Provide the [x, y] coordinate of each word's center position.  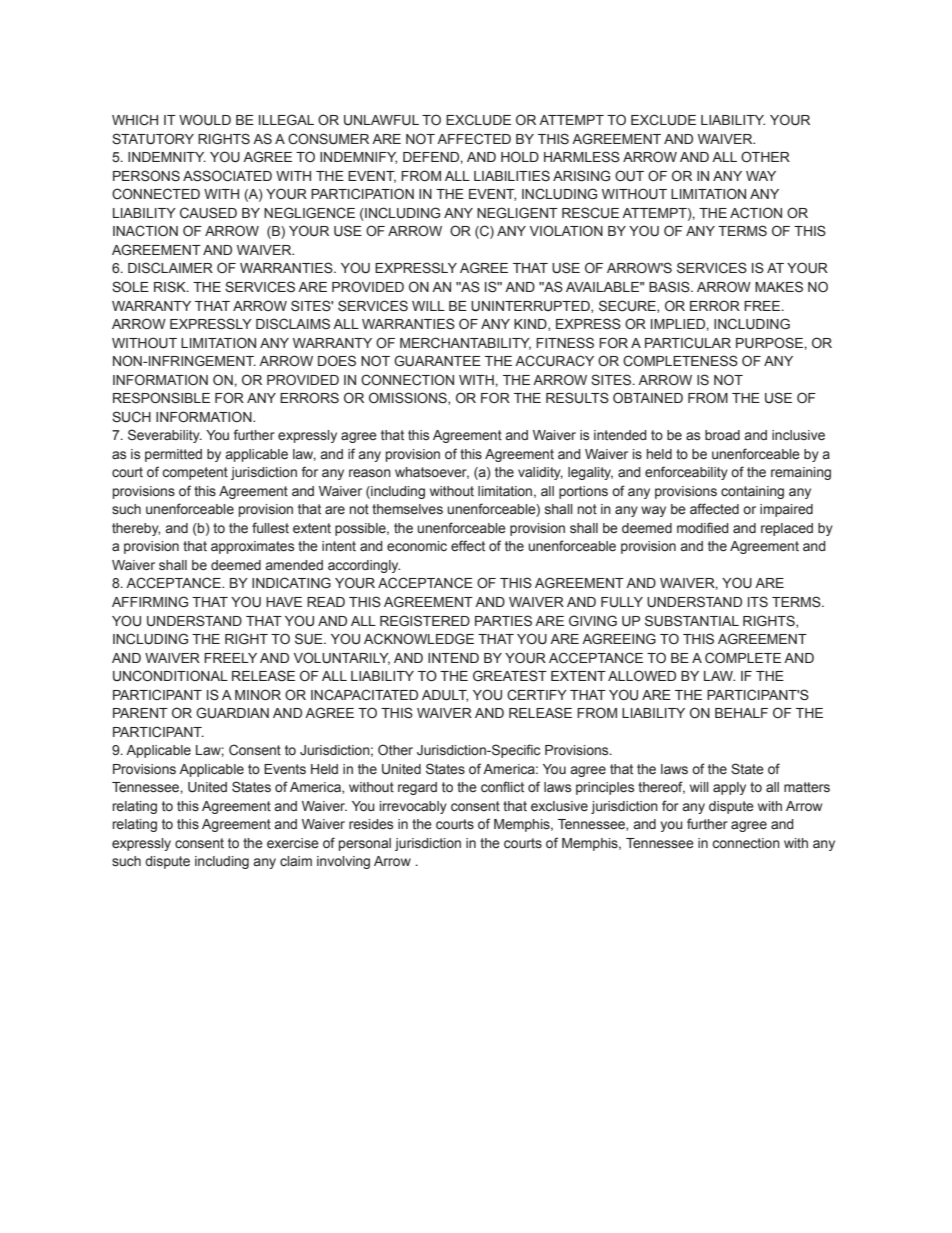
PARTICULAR [688, 342]
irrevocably [413, 807]
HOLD [520, 156]
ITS [758, 602]
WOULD [205, 120]
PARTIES [503, 620]
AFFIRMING [150, 601]
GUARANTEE [437, 361]
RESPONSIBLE [161, 398]
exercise [293, 843]
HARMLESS [582, 157]
